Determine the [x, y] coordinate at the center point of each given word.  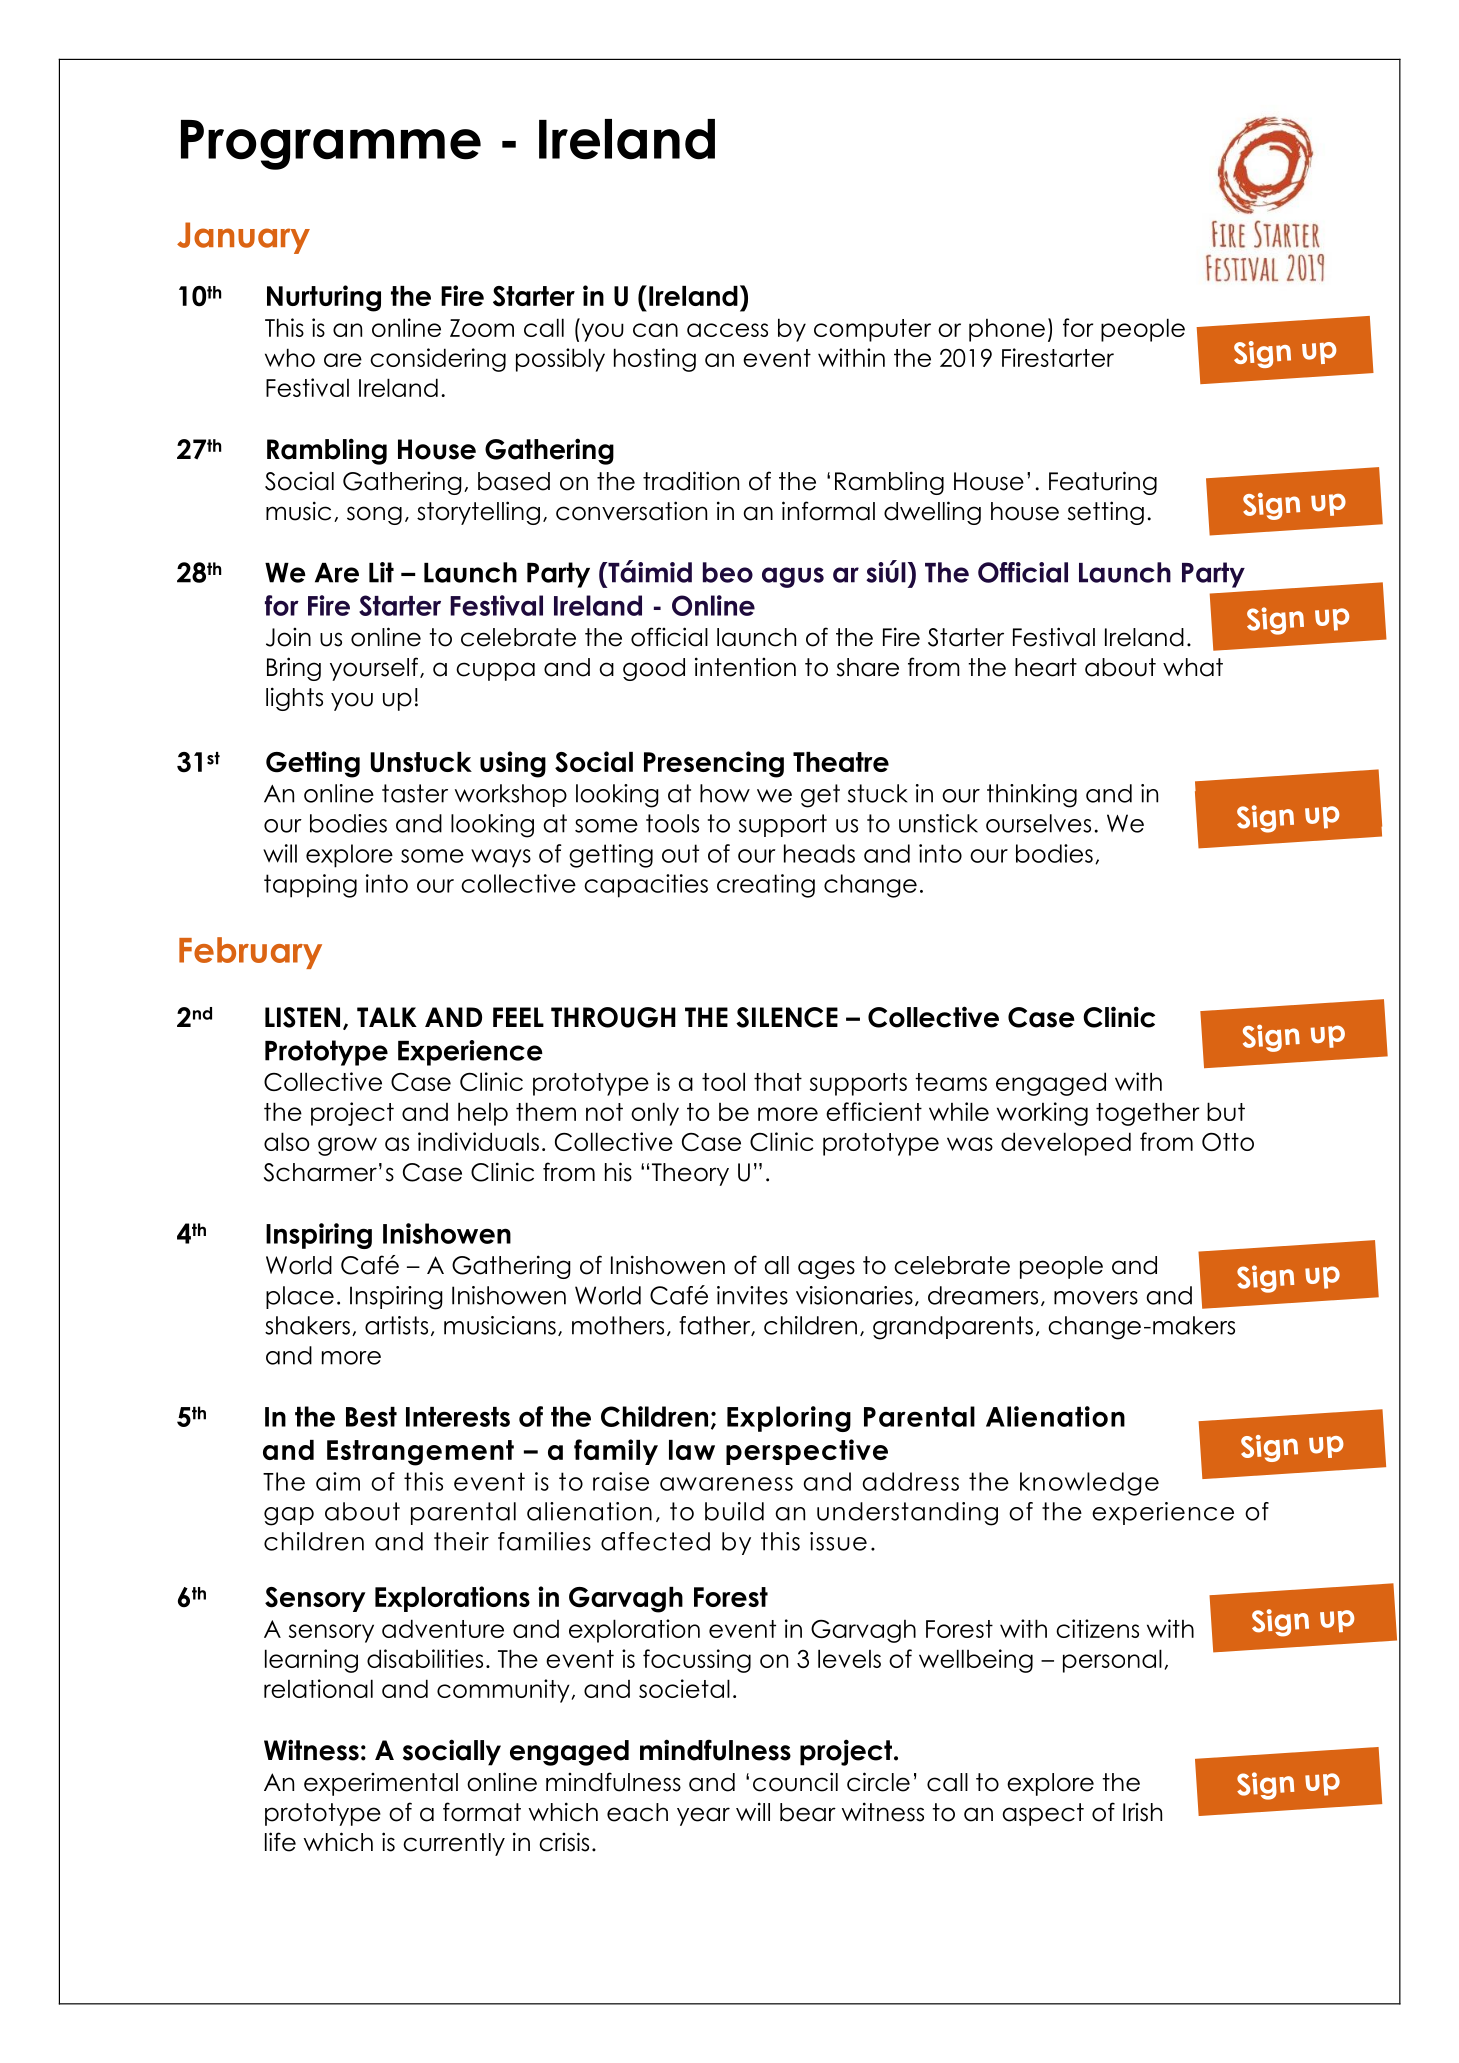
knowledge [1089, 1484]
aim [338, 1481]
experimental [381, 1784]
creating [766, 886]
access [727, 330]
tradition [691, 481]
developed [1066, 1144]
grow [347, 1146]
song [374, 515]
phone [1007, 330]
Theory [690, 1174]
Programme [331, 145]
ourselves [1038, 823]
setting [1106, 513]
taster [415, 793]
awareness [726, 1484]
